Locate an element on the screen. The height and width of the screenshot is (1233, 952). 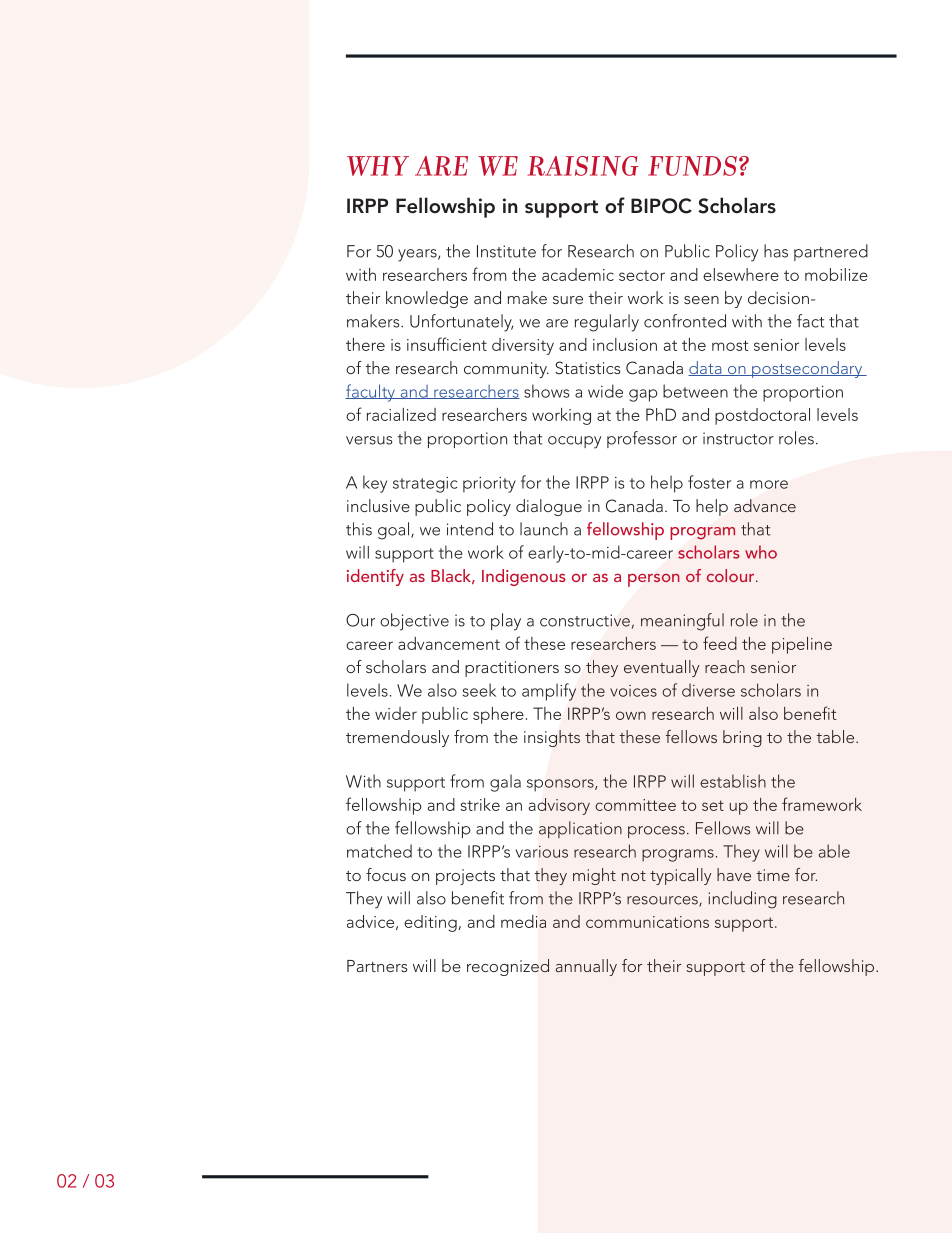
regularly is located at coordinates (607, 323).
